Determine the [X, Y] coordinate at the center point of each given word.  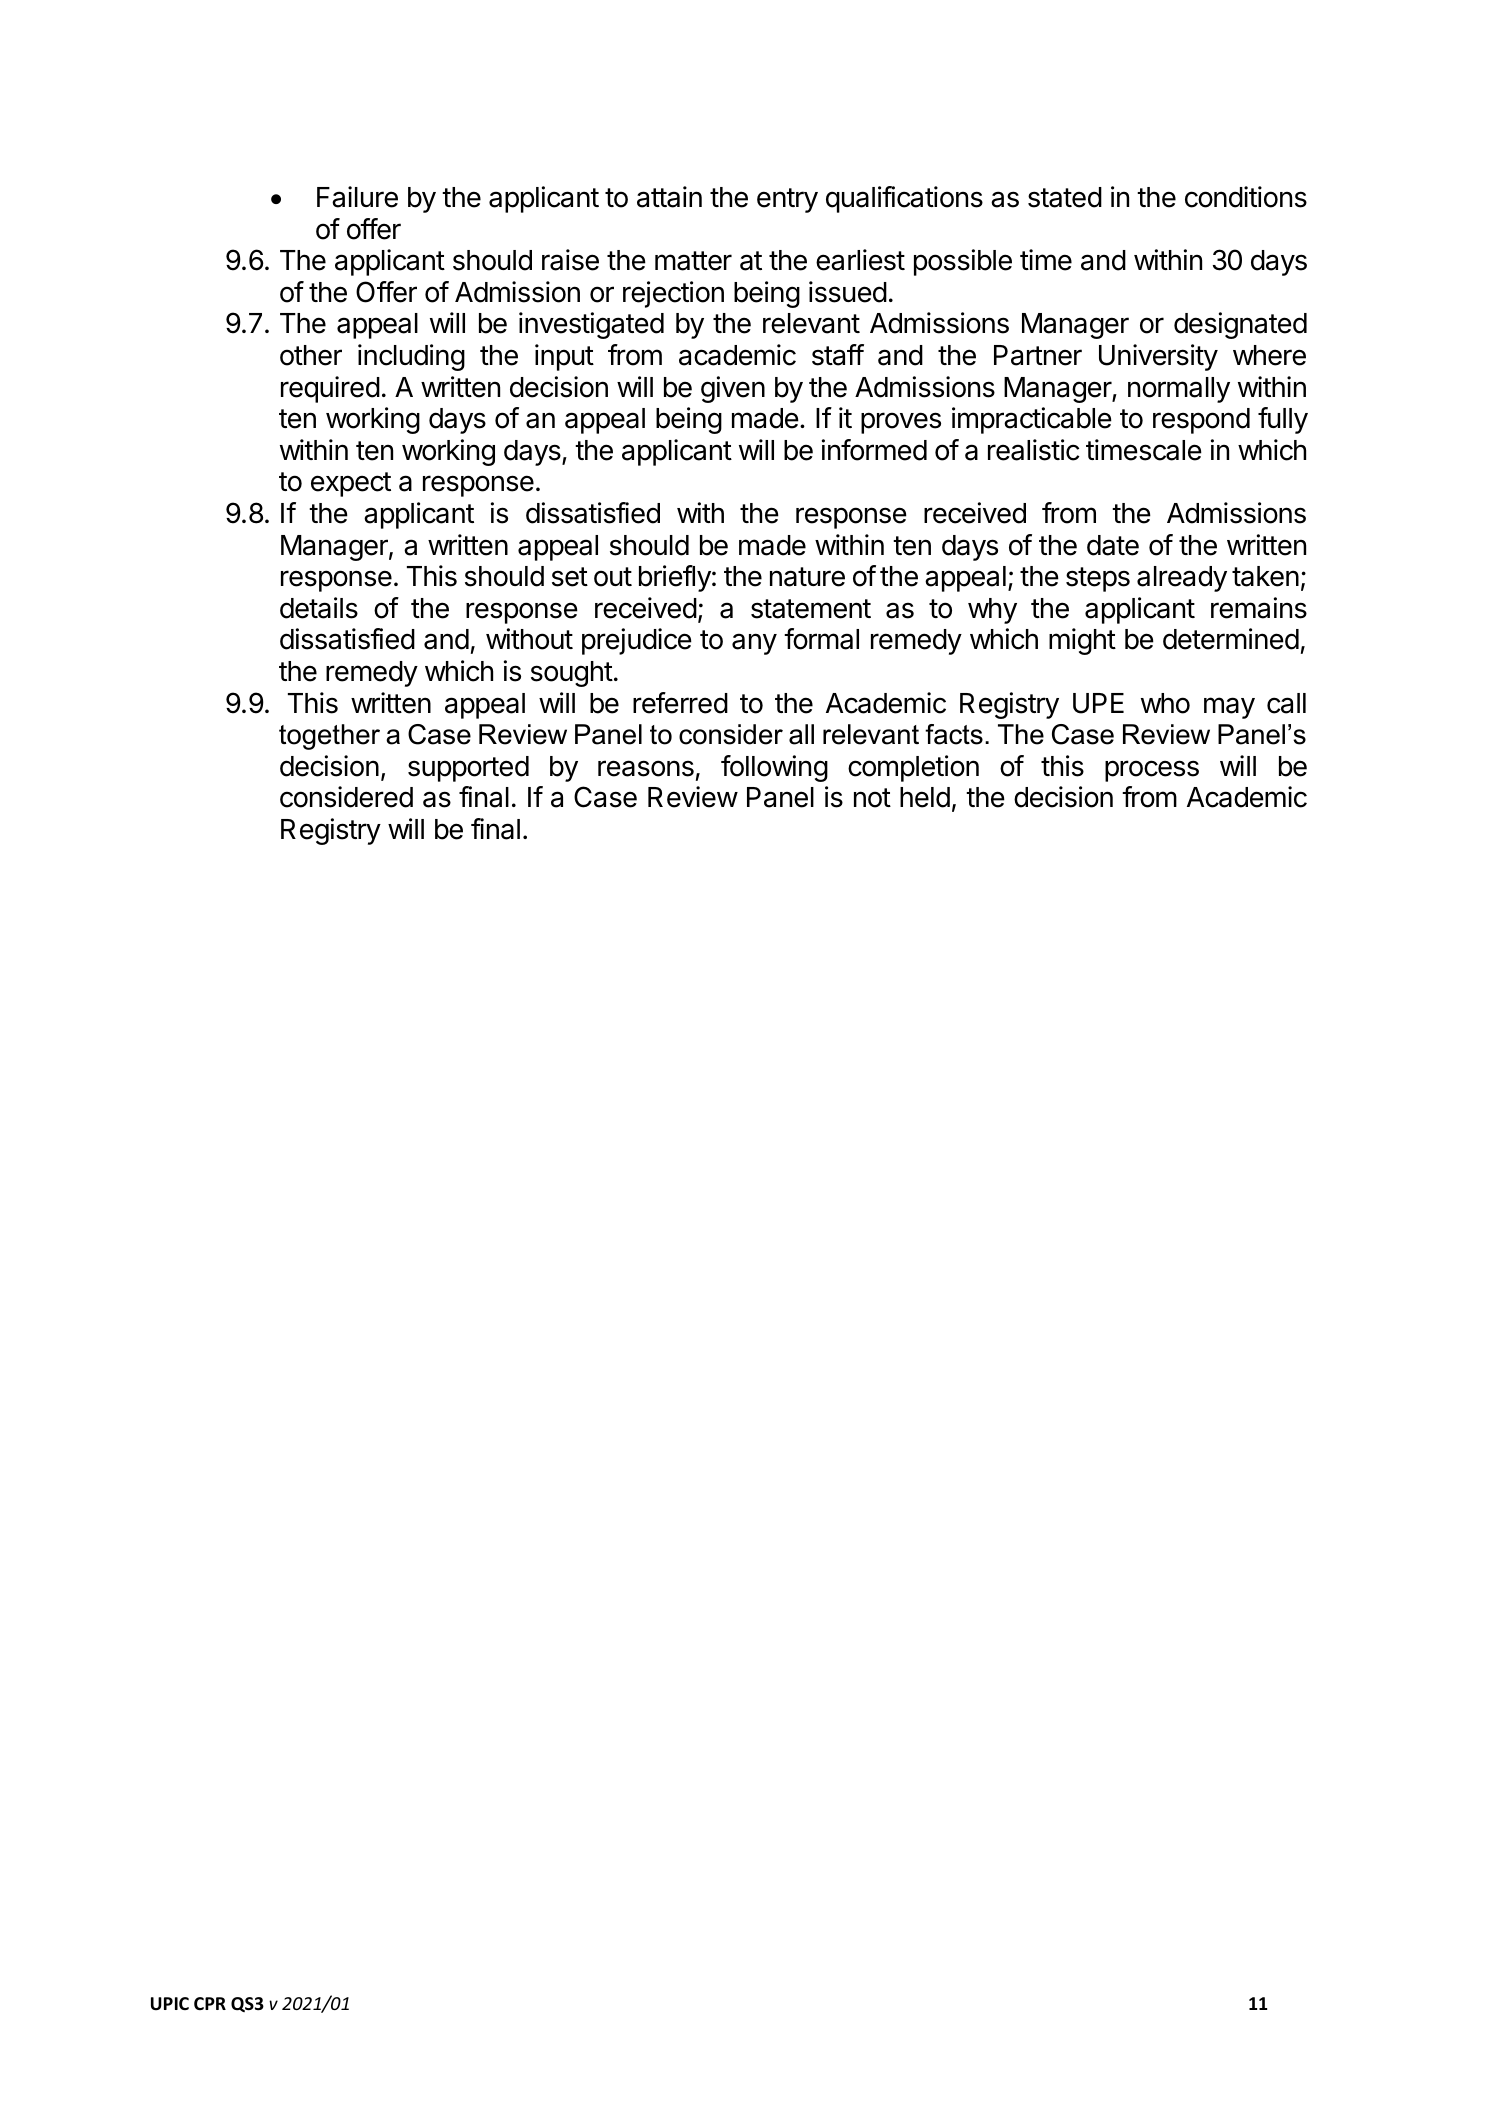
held [925, 797]
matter [693, 261]
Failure [357, 197]
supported [468, 769]
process [1152, 771]
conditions [1246, 197]
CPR [210, 2003]
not [872, 798]
